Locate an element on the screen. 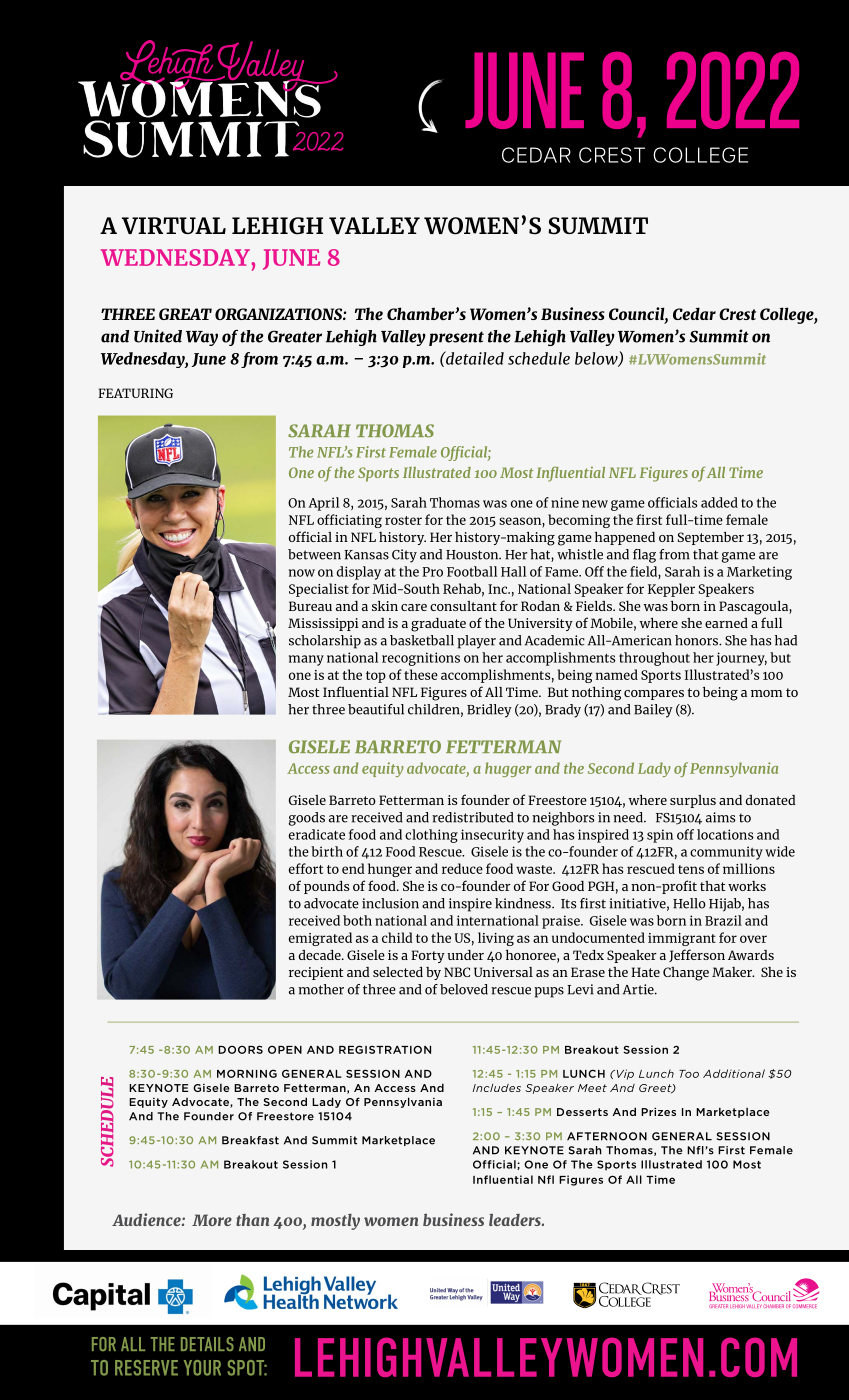 The image size is (849, 1400). redistributed is located at coordinates (473, 817).
